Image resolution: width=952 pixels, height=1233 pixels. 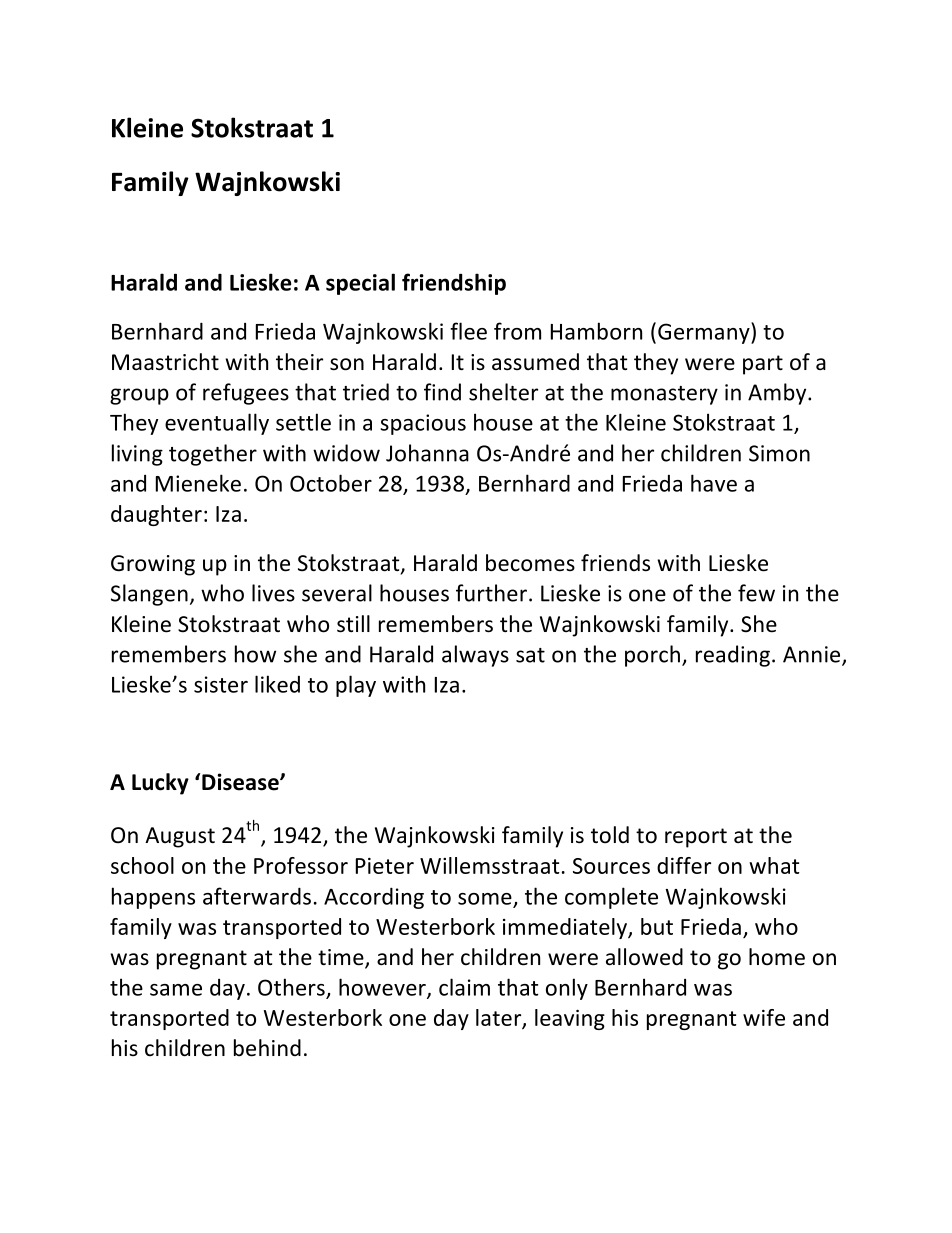 What do you see at coordinates (213, 455) in the screenshot?
I see `together` at bounding box center [213, 455].
